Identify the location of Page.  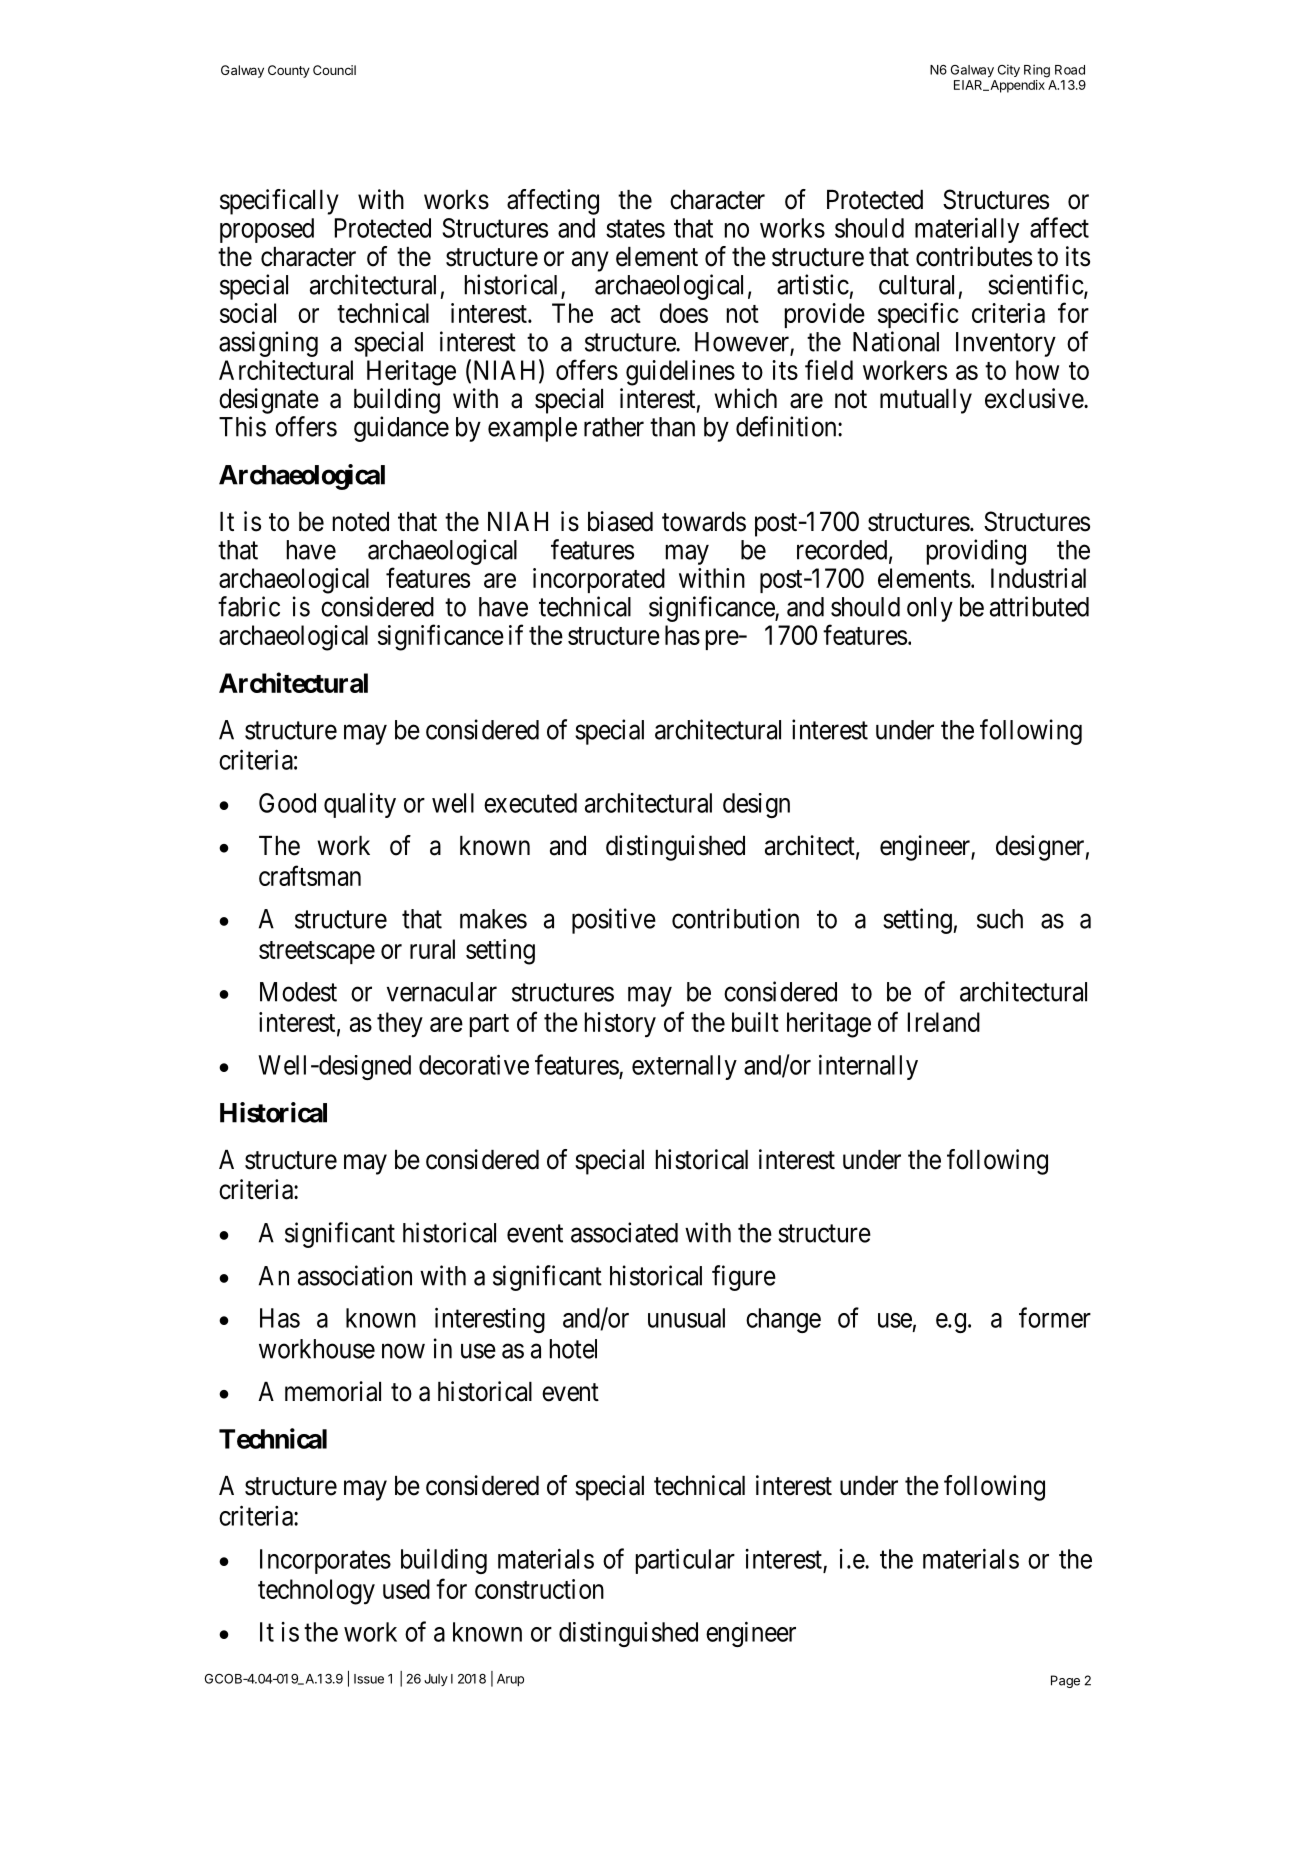
(1065, 1681).
